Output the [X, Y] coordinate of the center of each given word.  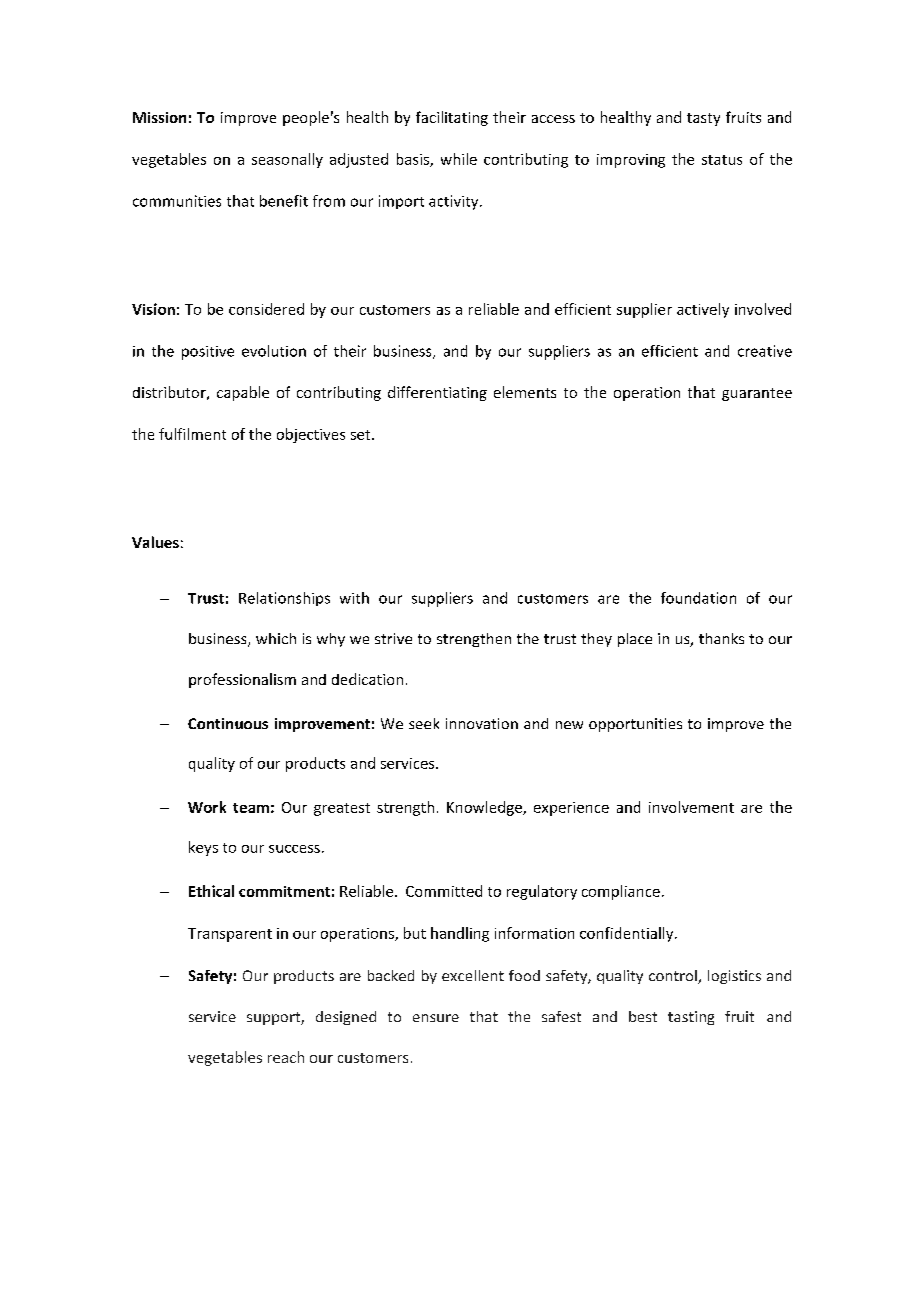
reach [286, 1057]
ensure [436, 1018]
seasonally [287, 160]
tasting [691, 1018]
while [459, 159]
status [722, 160]
